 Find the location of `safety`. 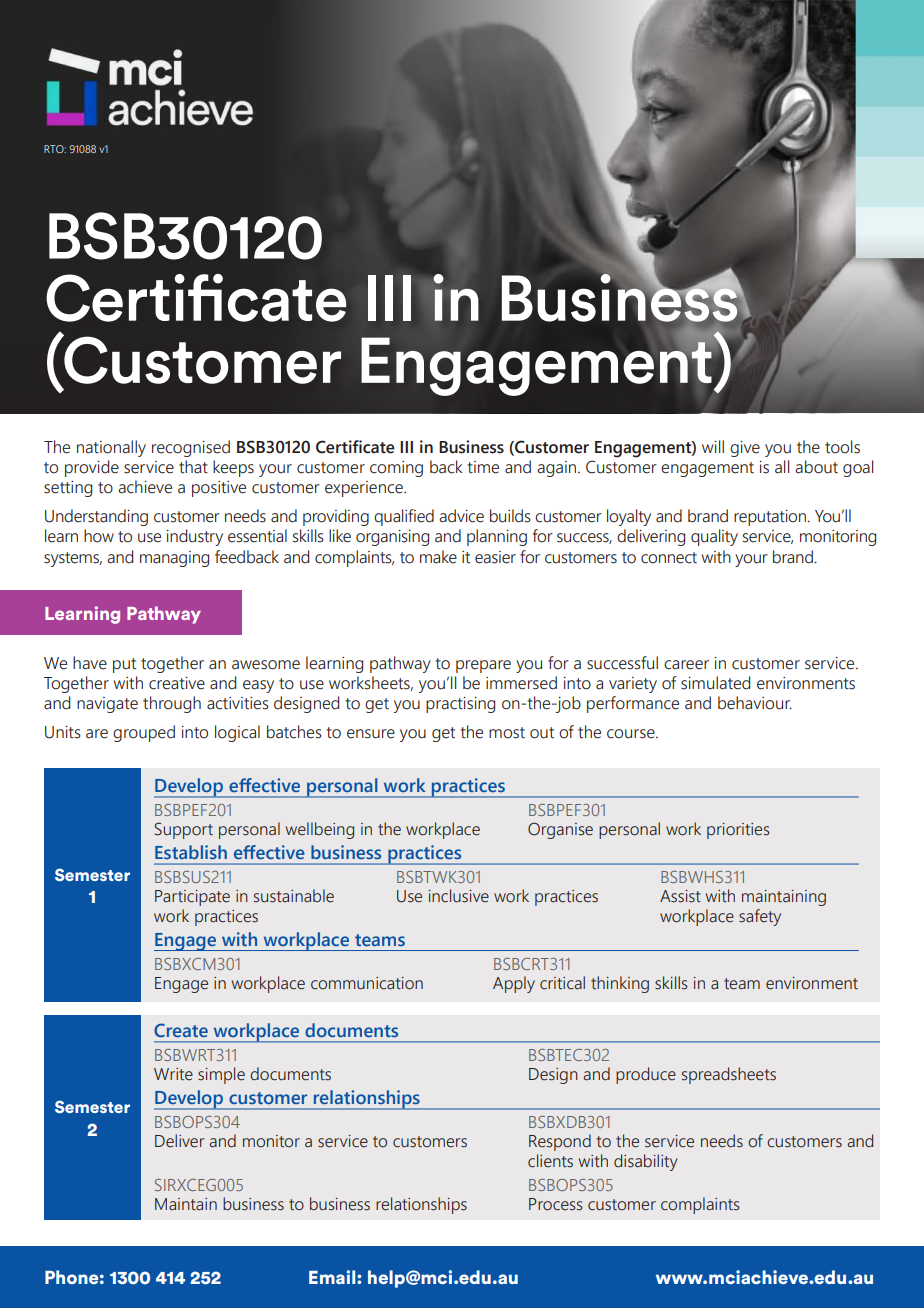

safety is located at coordinates (760, 917).
